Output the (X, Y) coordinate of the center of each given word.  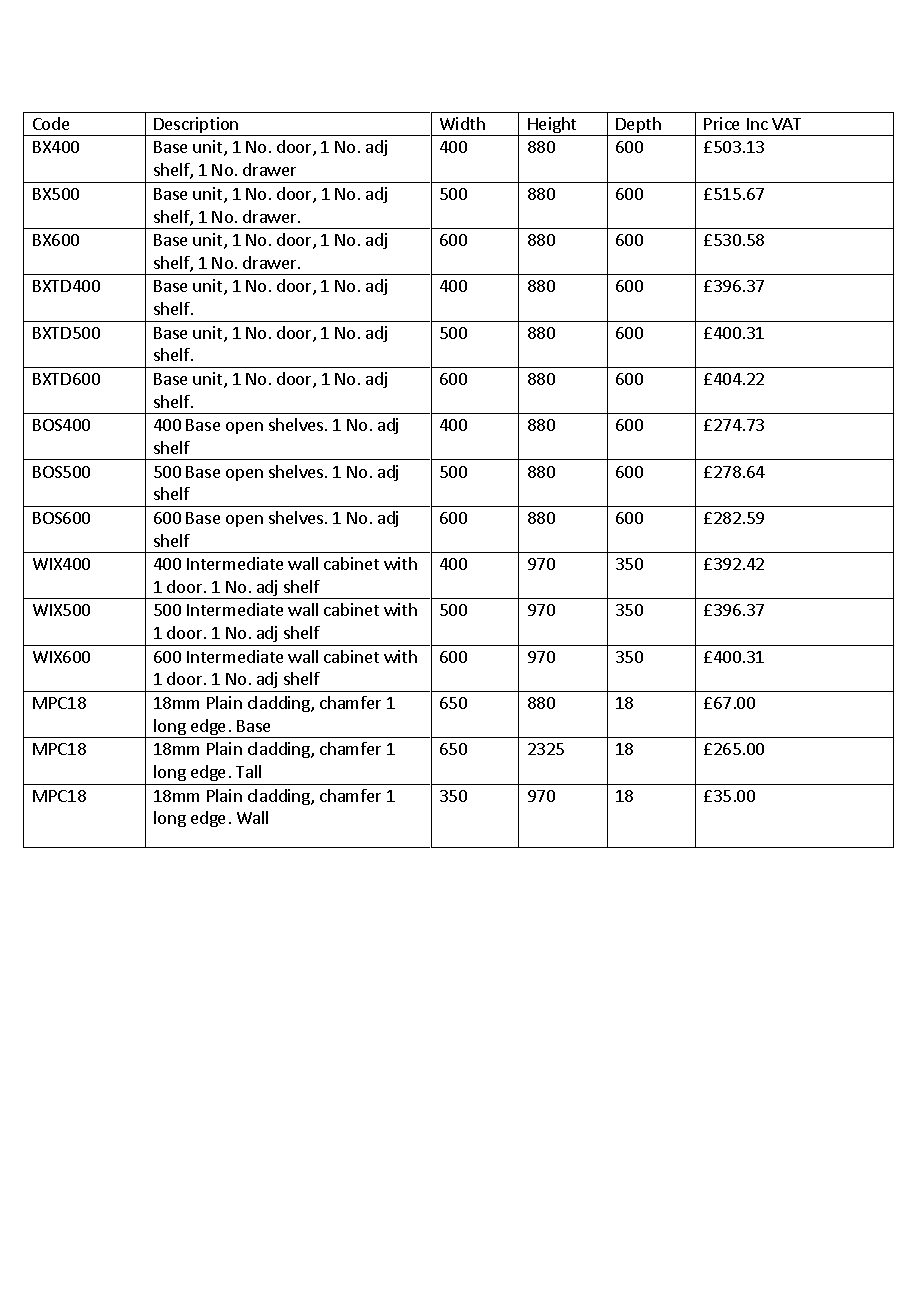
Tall (248, 771)
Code (51, 123)
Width (462, 123)
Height (552, 126)
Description (196, 126)
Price (721, 123)
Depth (638, 126)
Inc (757, 124)
